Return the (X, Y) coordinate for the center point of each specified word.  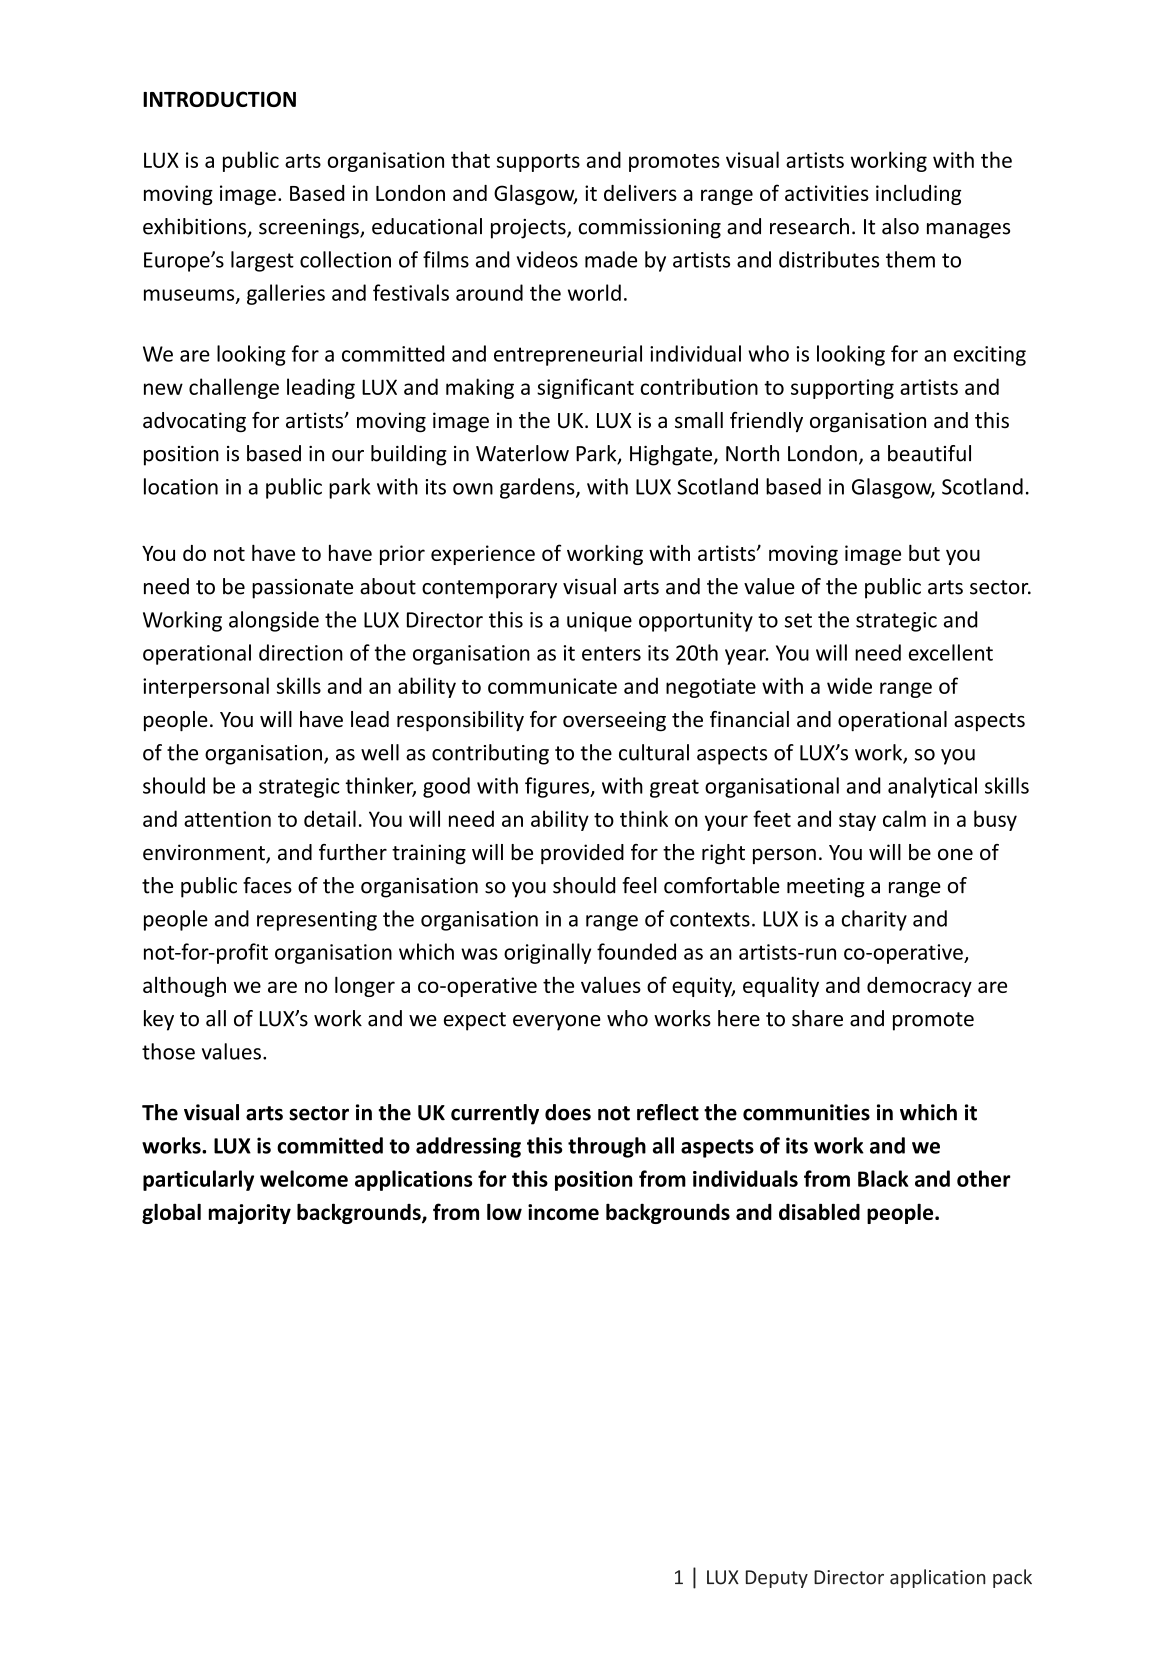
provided (582, 854)
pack (1012, 1578)
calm (904, 818)
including (918, 194)
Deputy (777, 1579)
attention (227, 819)
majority (250, 1214)
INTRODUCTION (219, 99)
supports (538, 163)
